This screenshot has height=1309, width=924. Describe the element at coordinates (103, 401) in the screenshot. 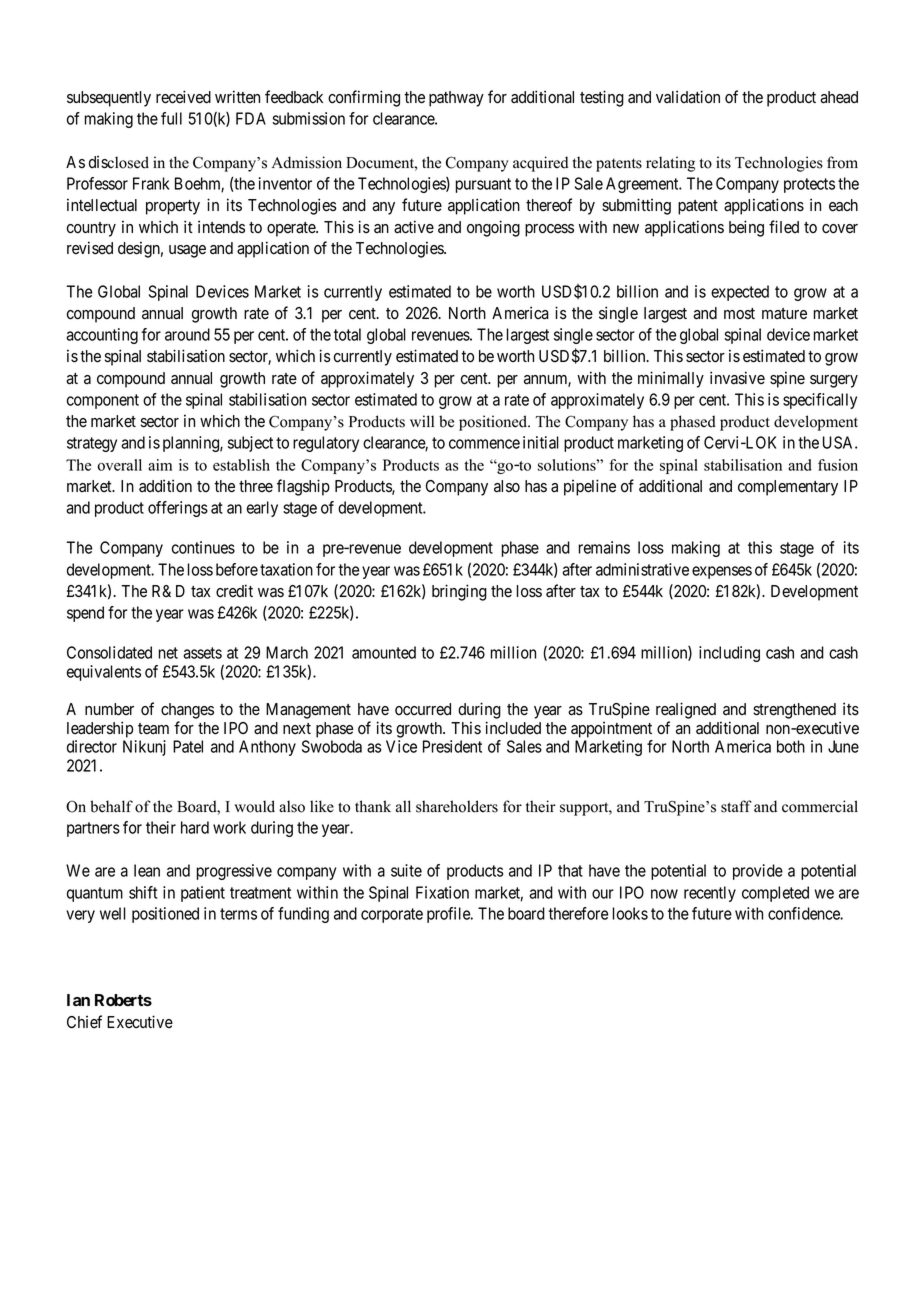

I see `component` at that location.
